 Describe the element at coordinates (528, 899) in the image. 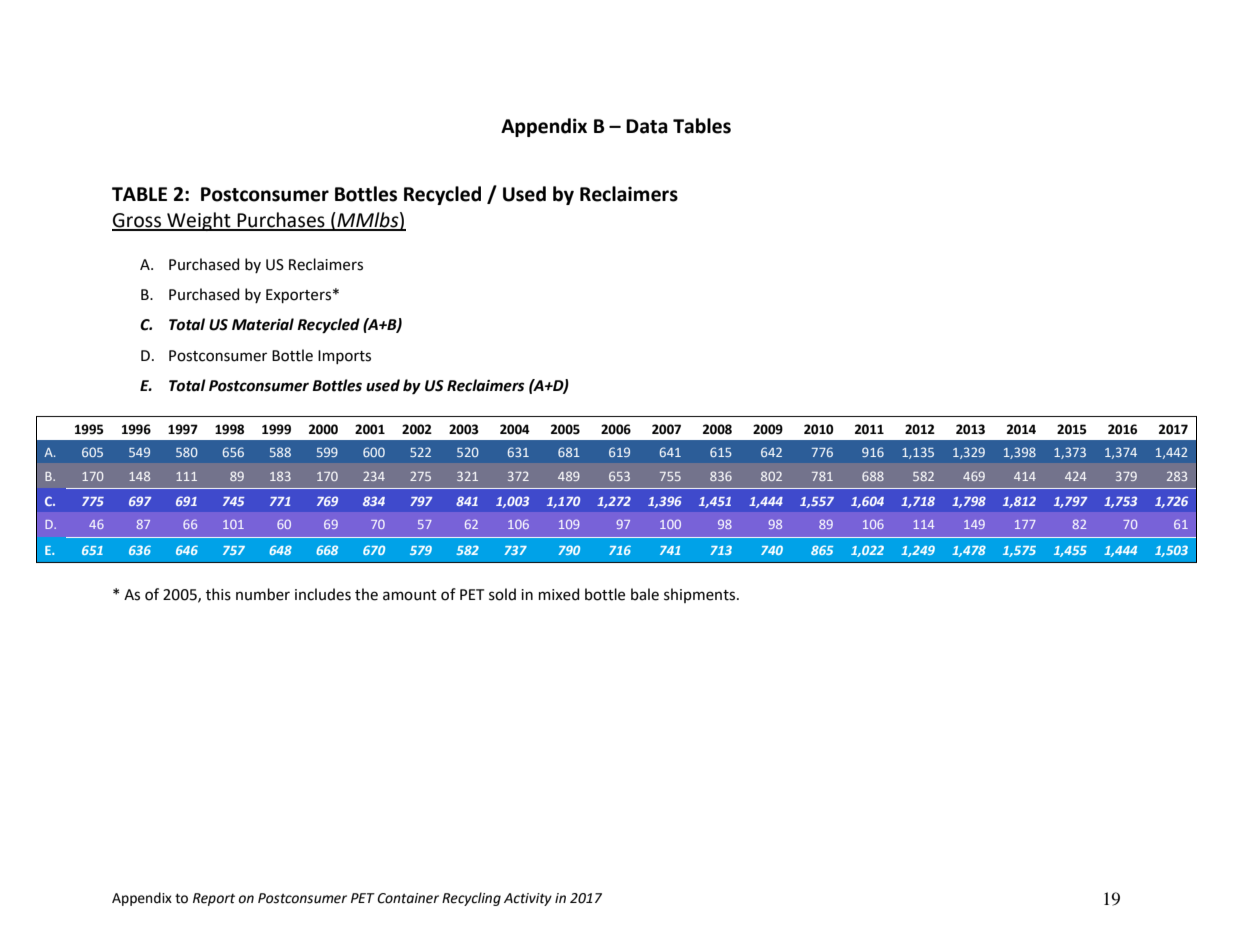

I see `Activity` at that location.
